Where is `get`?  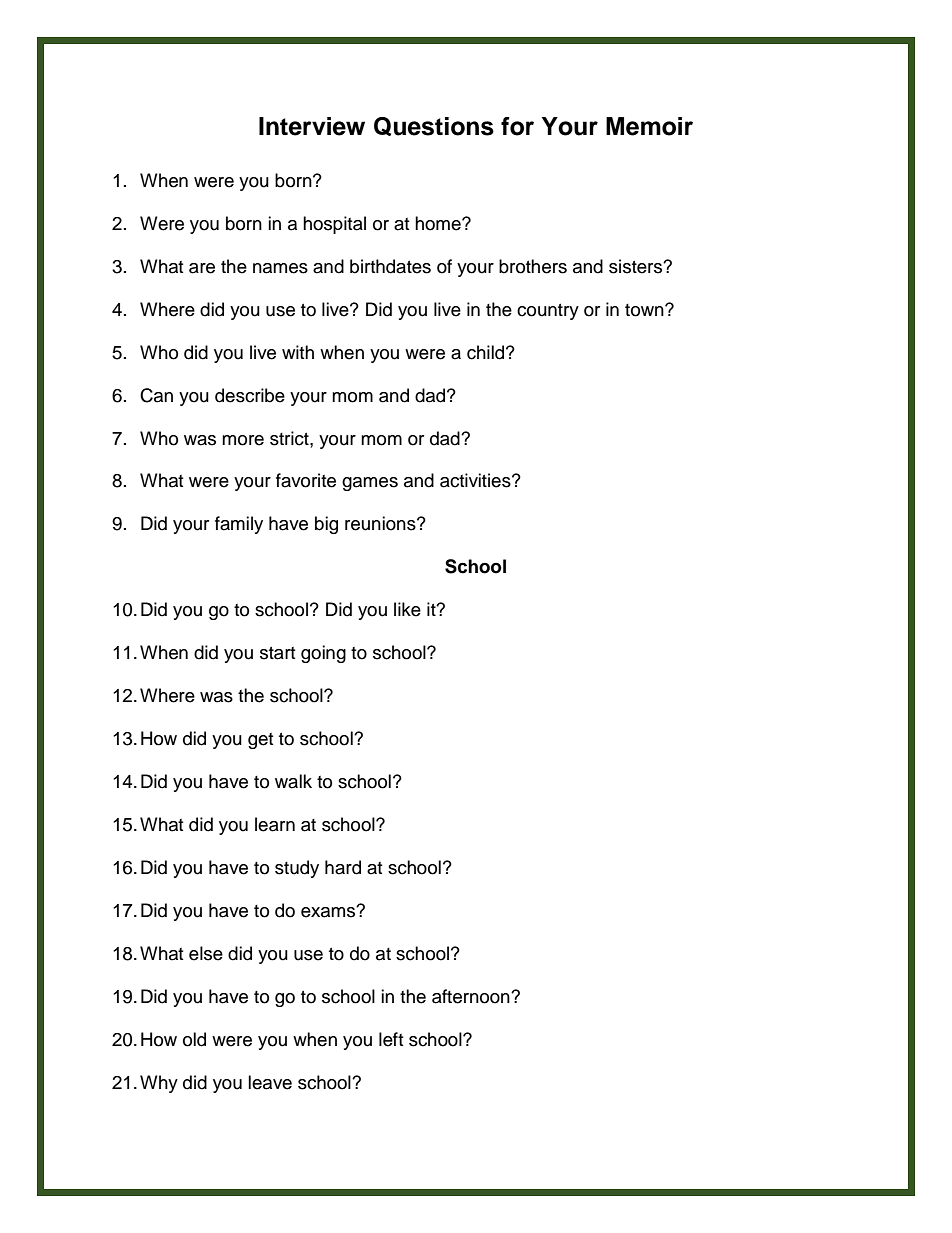
get is located at coordinates (260, 741).
